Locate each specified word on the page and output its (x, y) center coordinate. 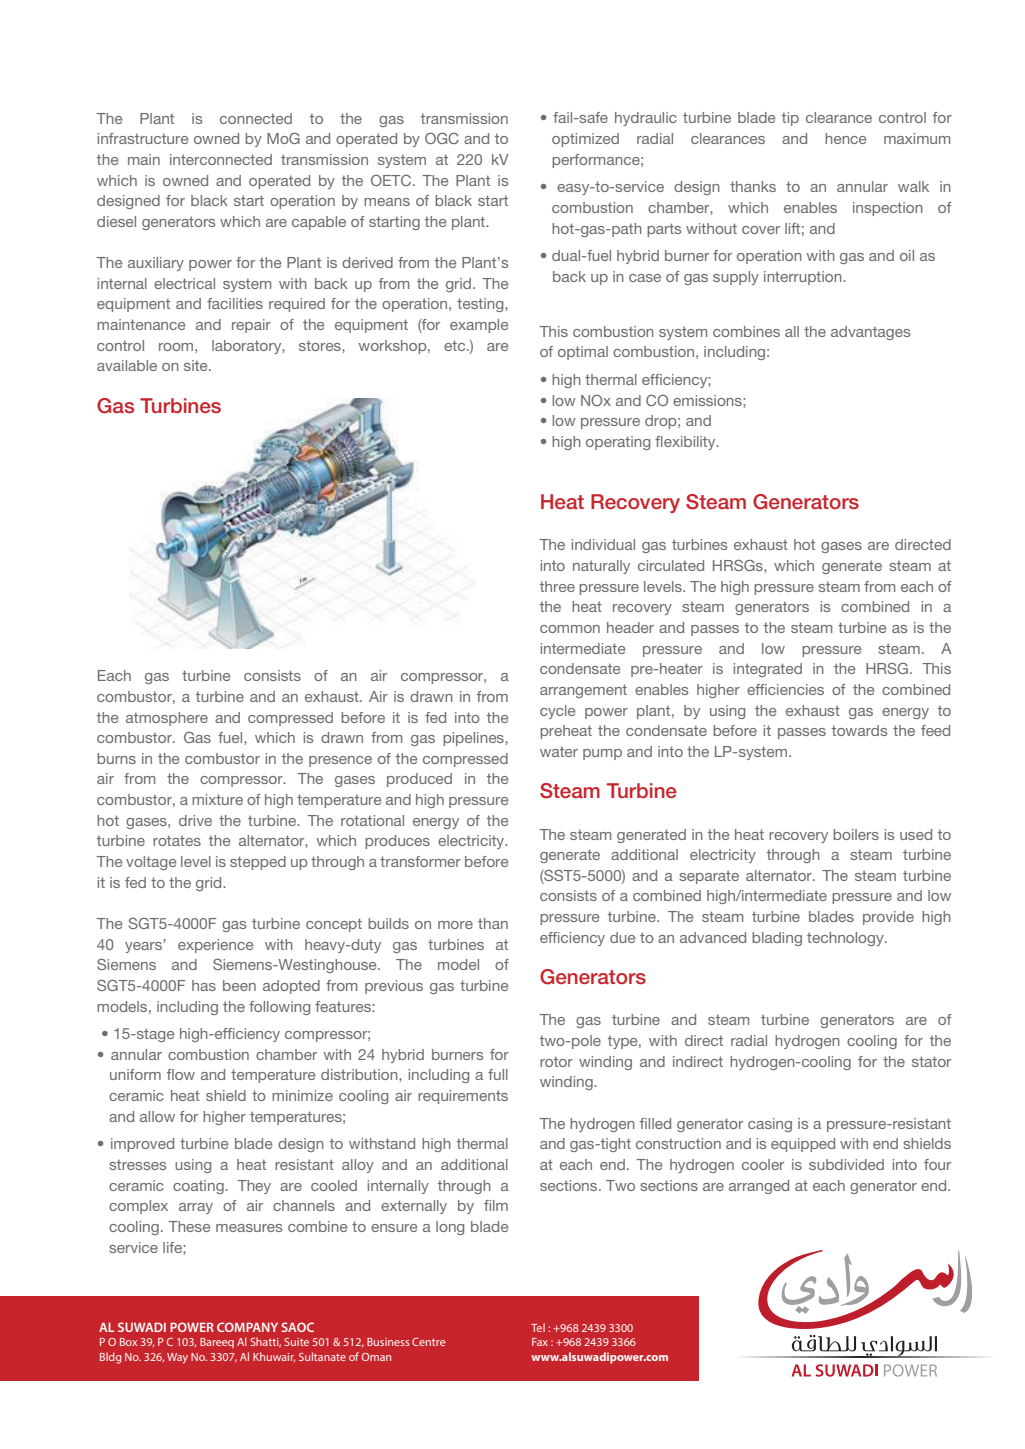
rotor (556, 1061)
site (197, 365)
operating (618, 443)
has (204, 985)
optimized (585, 140)
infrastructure (143, 138)
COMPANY (247, 1327)
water (559, 751)
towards (859, 730)
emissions (708, 400)
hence (845, 138)
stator (931, 1061)
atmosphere (167, 719)
